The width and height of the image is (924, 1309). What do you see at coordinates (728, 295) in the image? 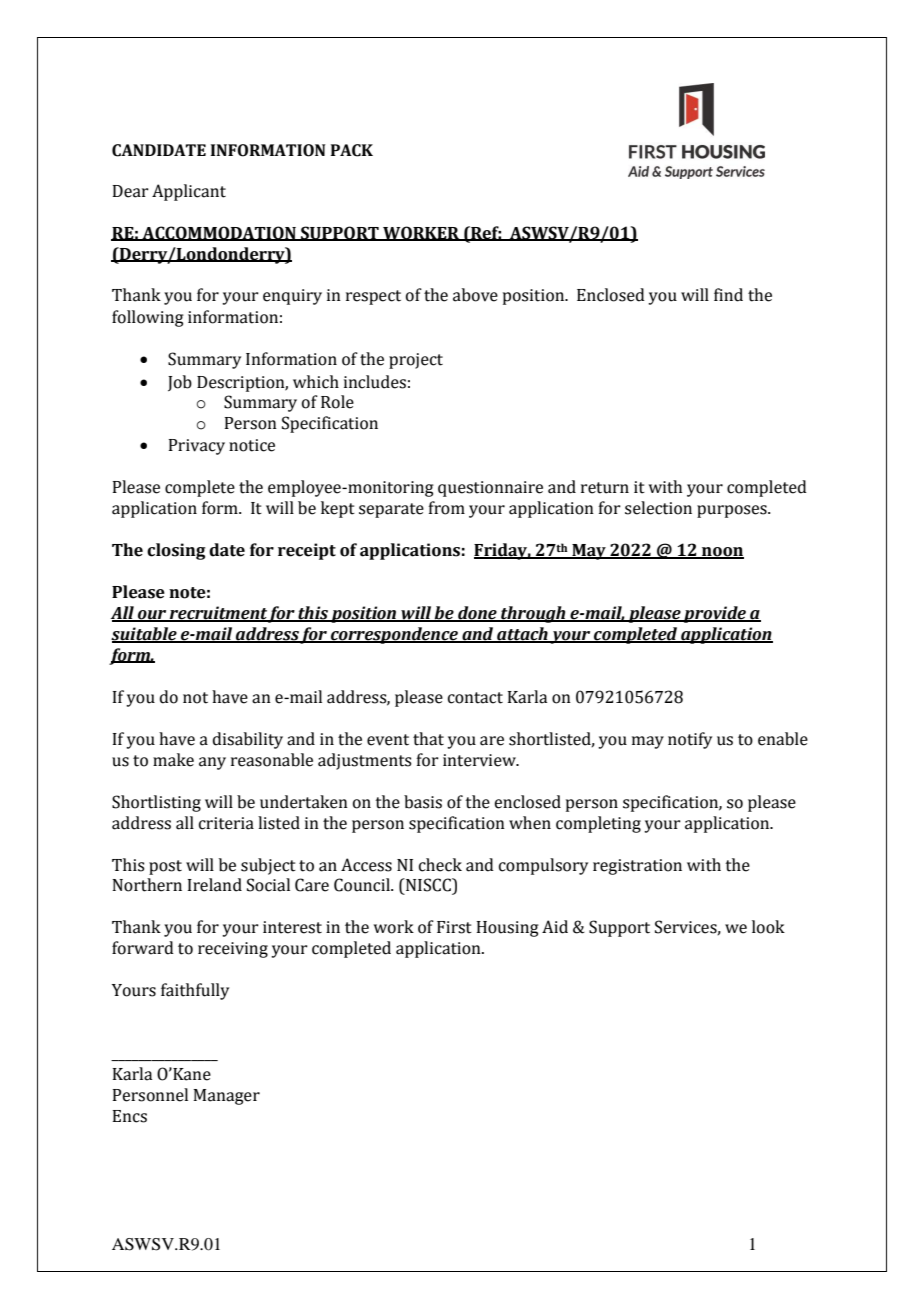
I see `find` at bounding box center [728, 295].
